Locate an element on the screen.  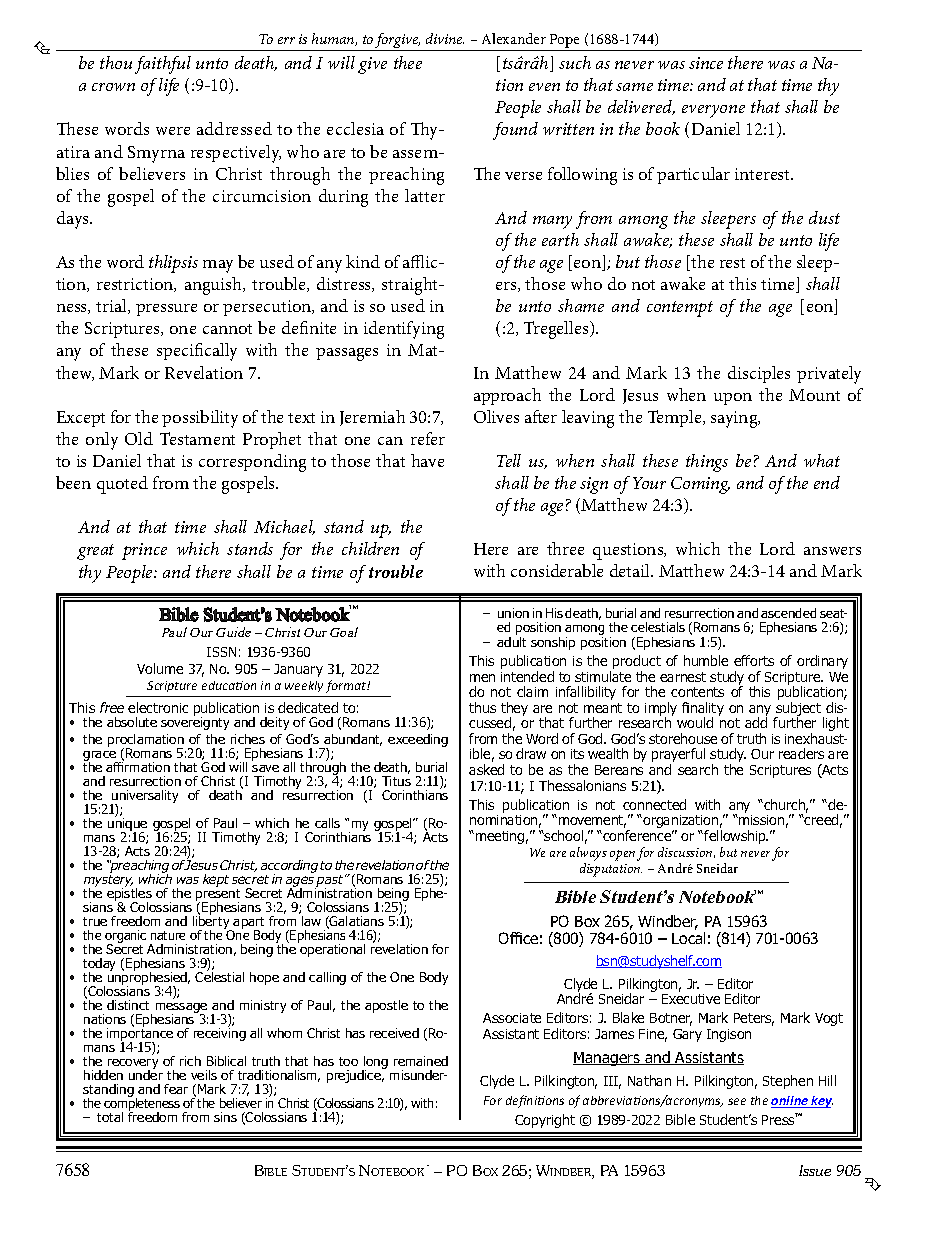
specifically is located at coordinates (197, 352).
